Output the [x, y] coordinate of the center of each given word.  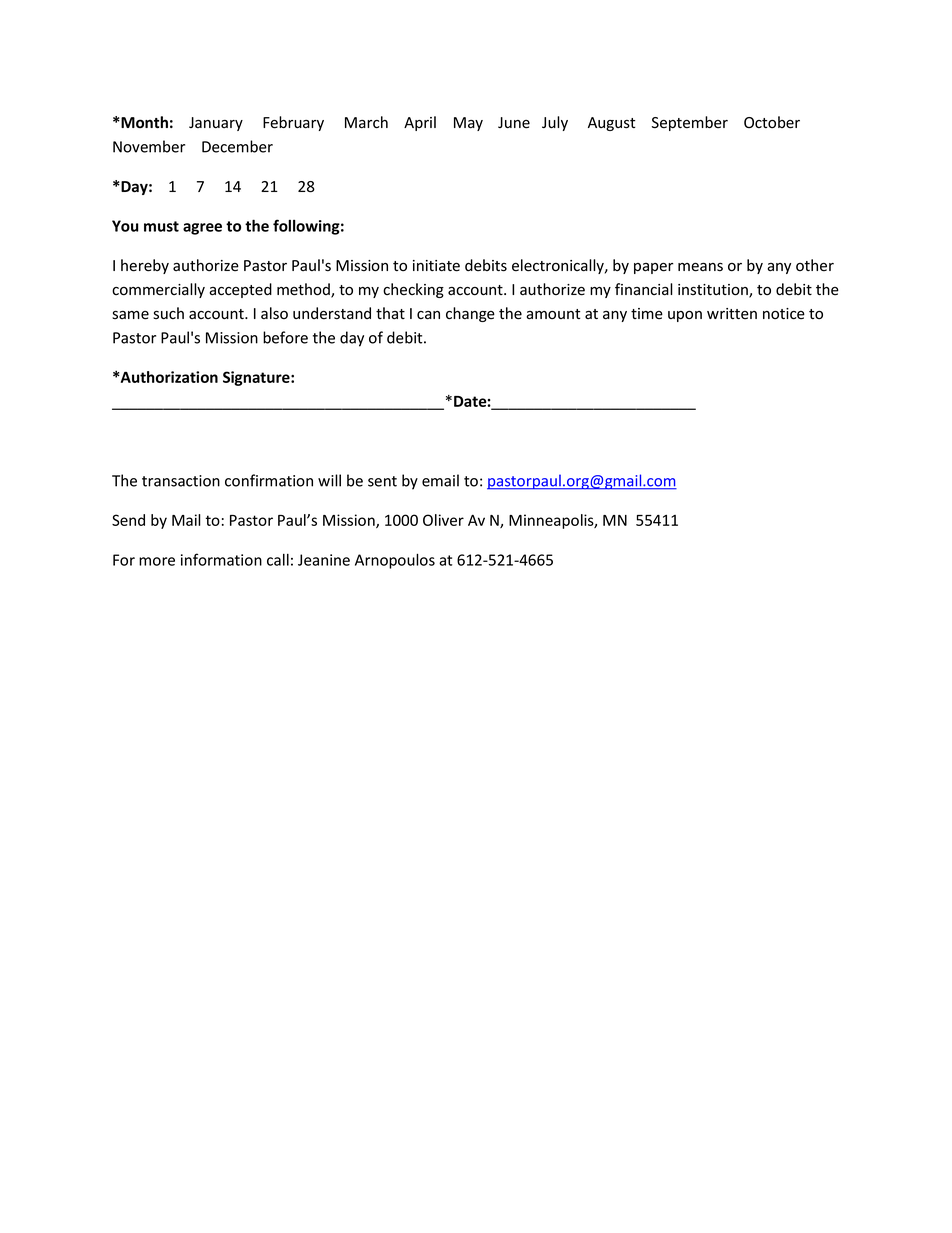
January [216, 124]
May [468, 124]
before [285, 337]
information [221, 559]
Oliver [443, 520]
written [732, 314]
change [470, 314]
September [690, 123]
